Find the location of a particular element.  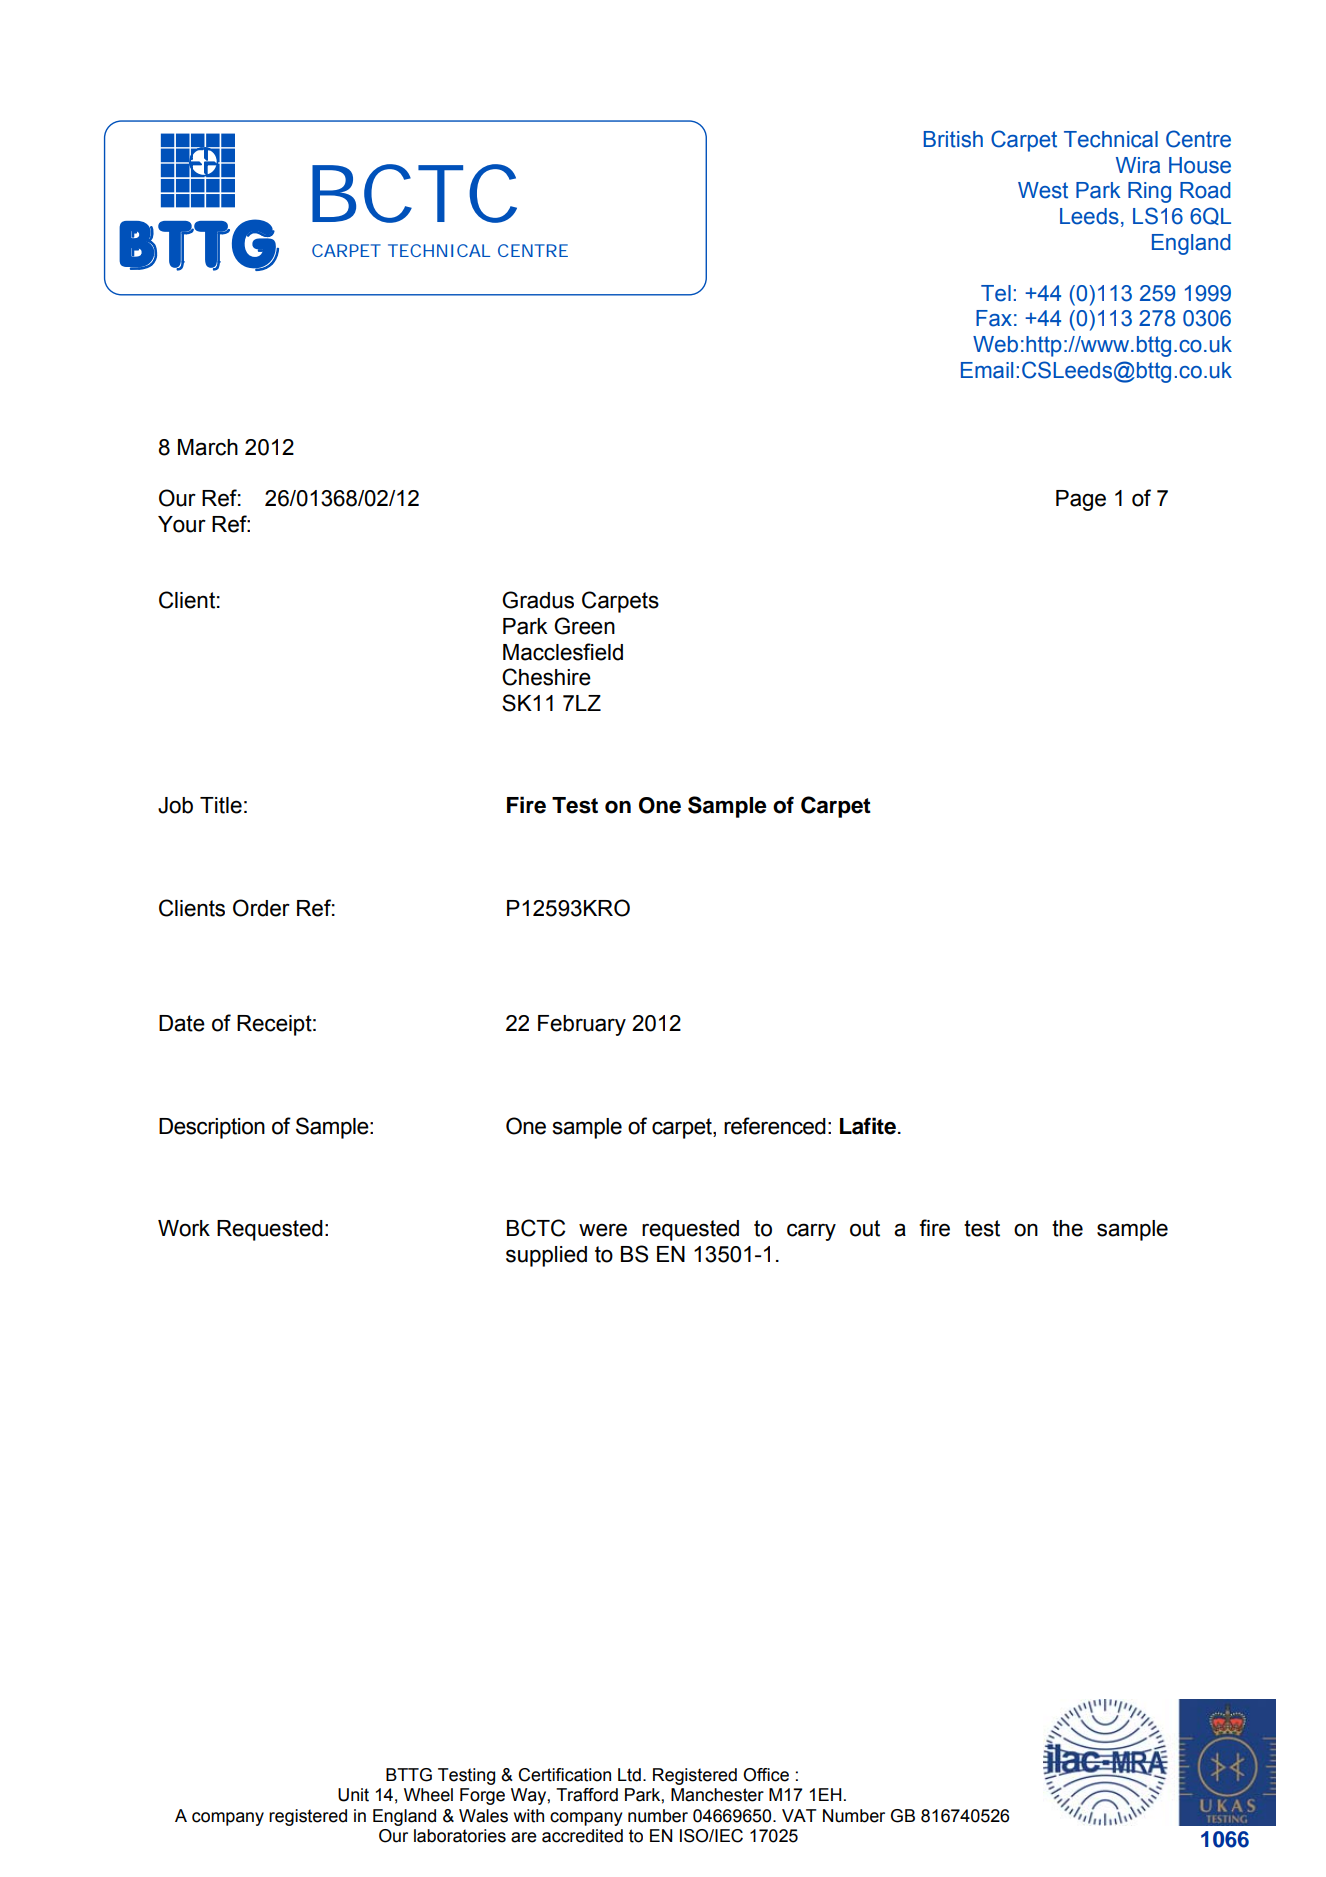

were is located at coordinates (603, 1230).
